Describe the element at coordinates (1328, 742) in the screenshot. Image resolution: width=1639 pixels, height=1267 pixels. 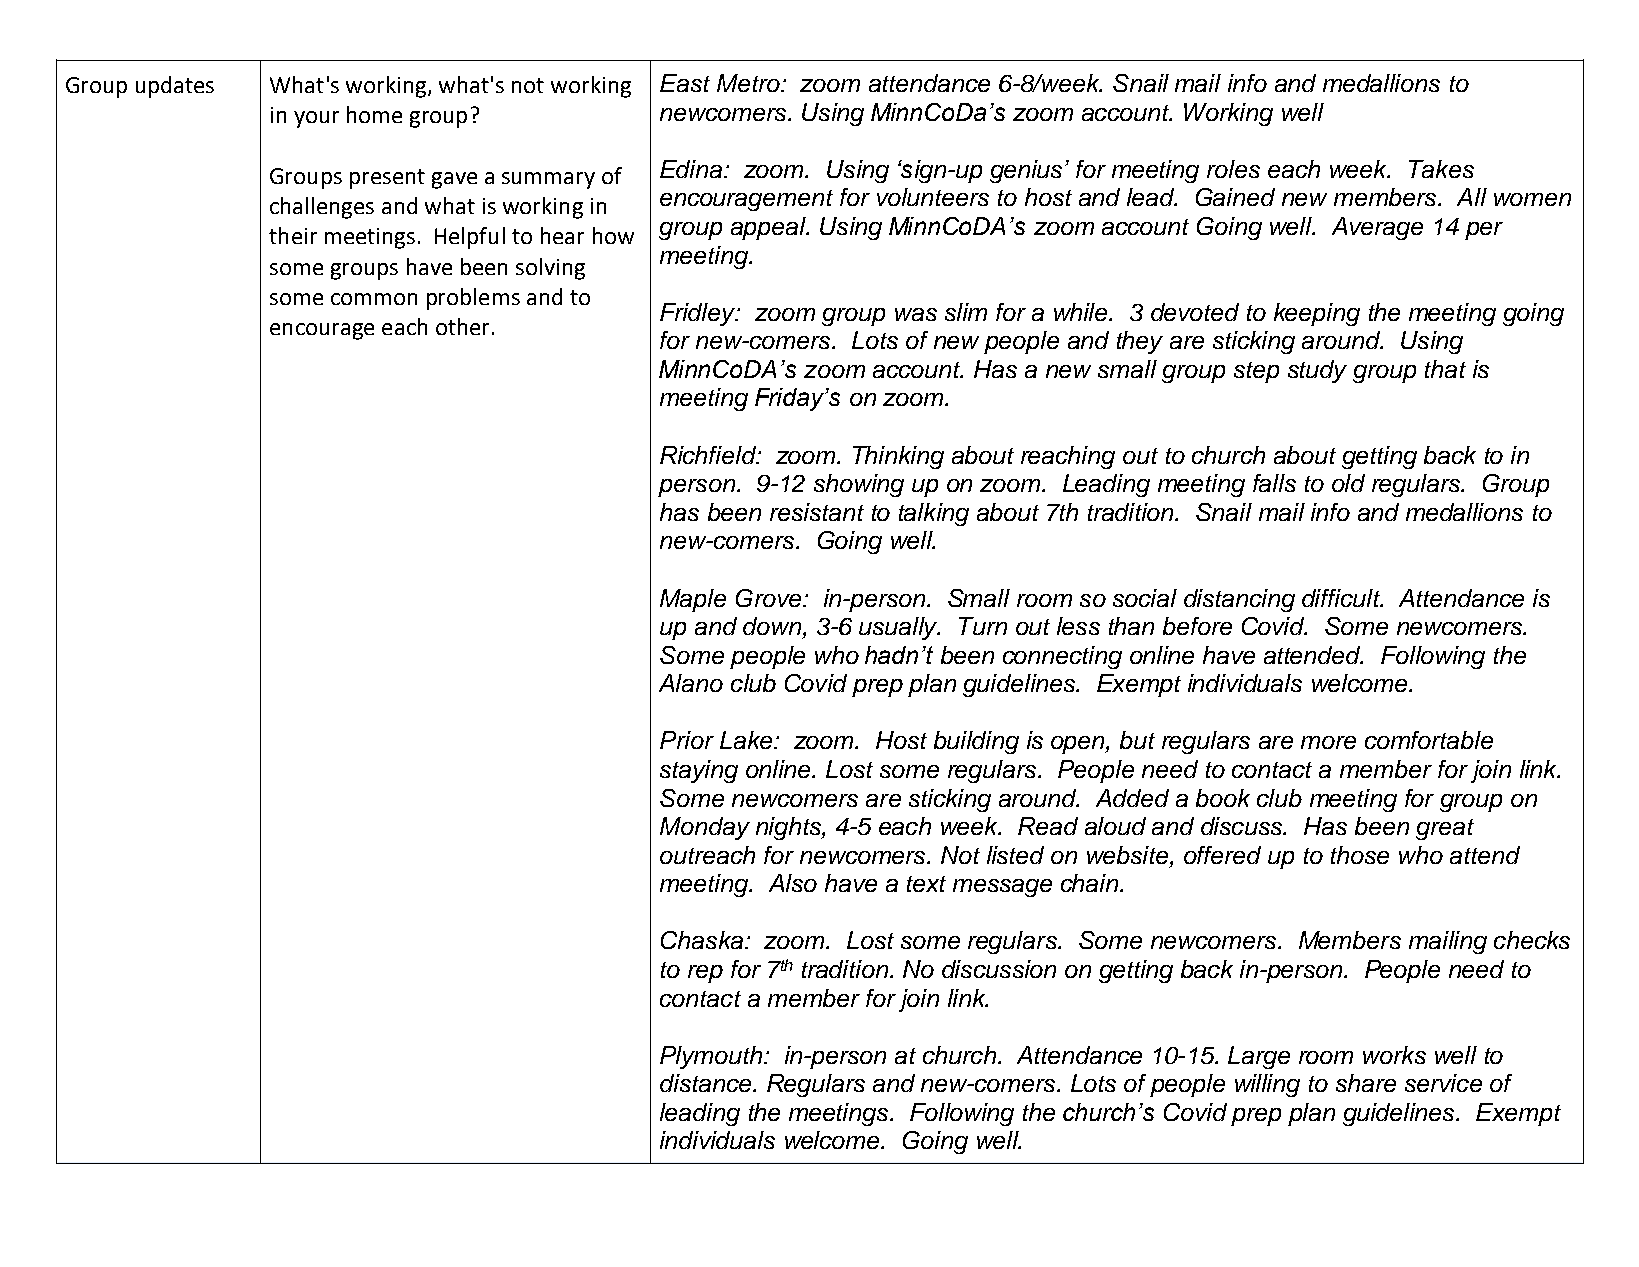
I see `more` at that location.
